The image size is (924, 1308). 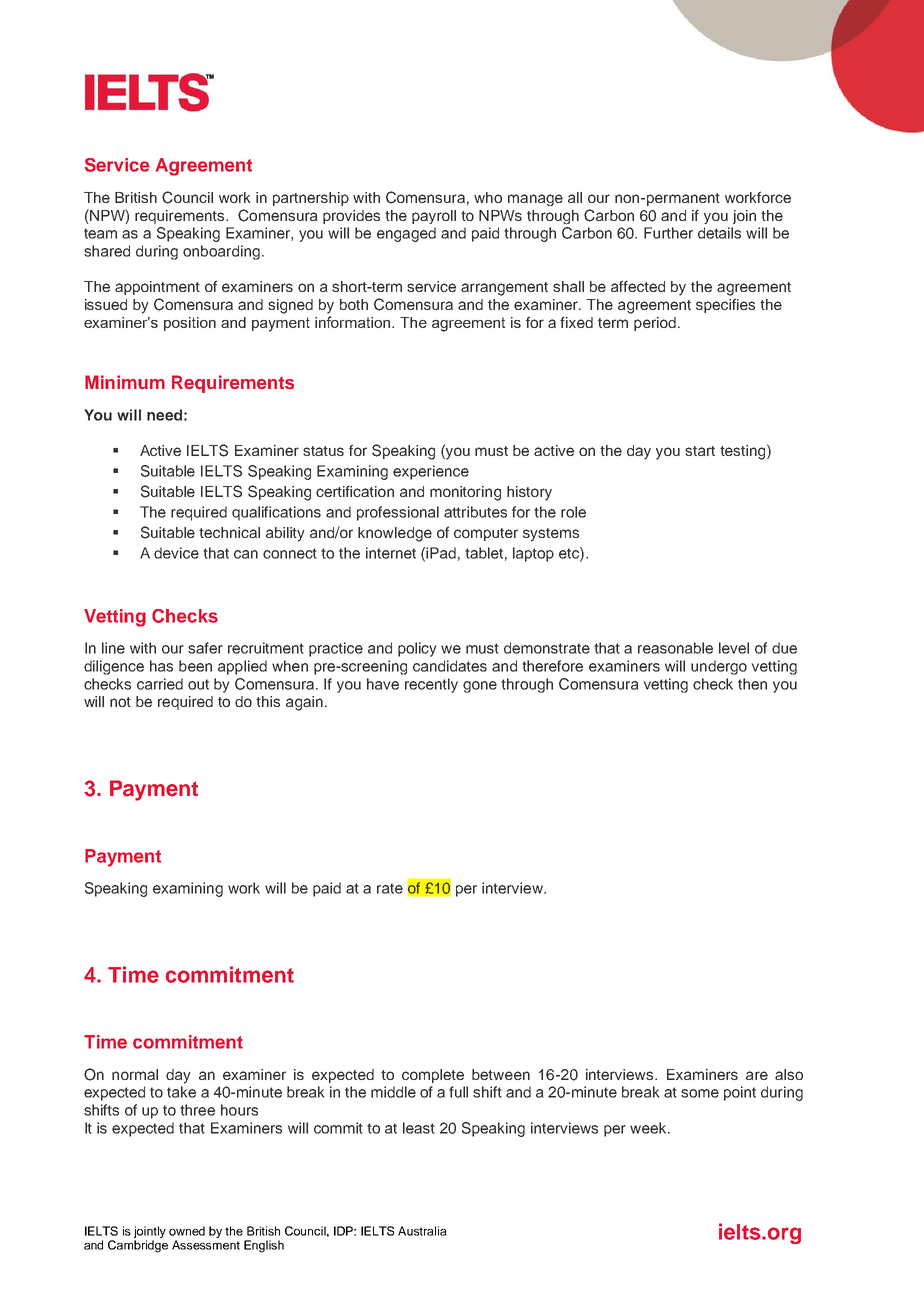 I want to click on owned, so click(x=187, y=1231).
